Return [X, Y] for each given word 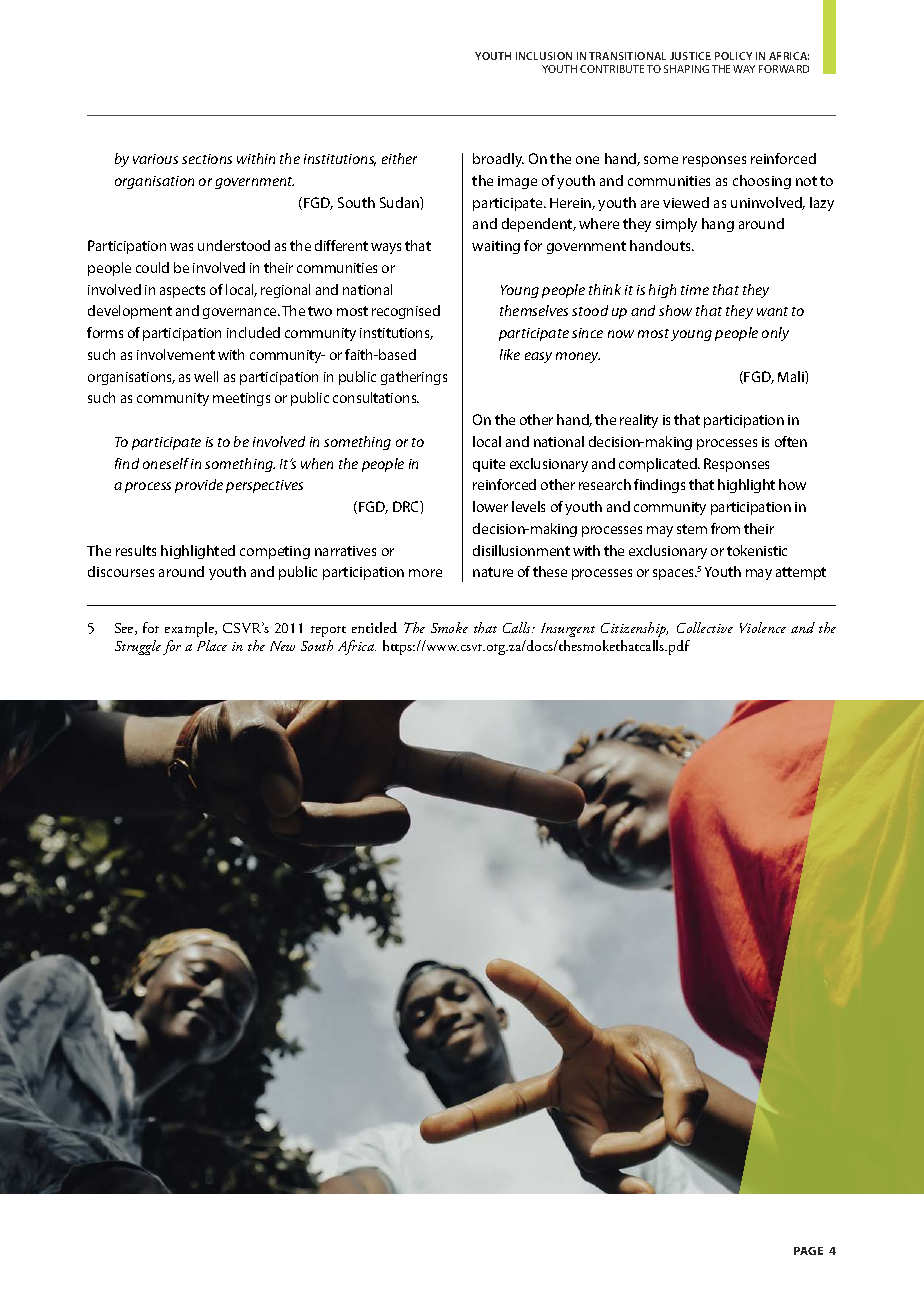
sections [207, 159]
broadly [498, 160]
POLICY [733, 56]
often [791, 441]
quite [489, 465]
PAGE [808, 1251]
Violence [763, 627]
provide [199, 486]
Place [212, 645]
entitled [374, 627]
